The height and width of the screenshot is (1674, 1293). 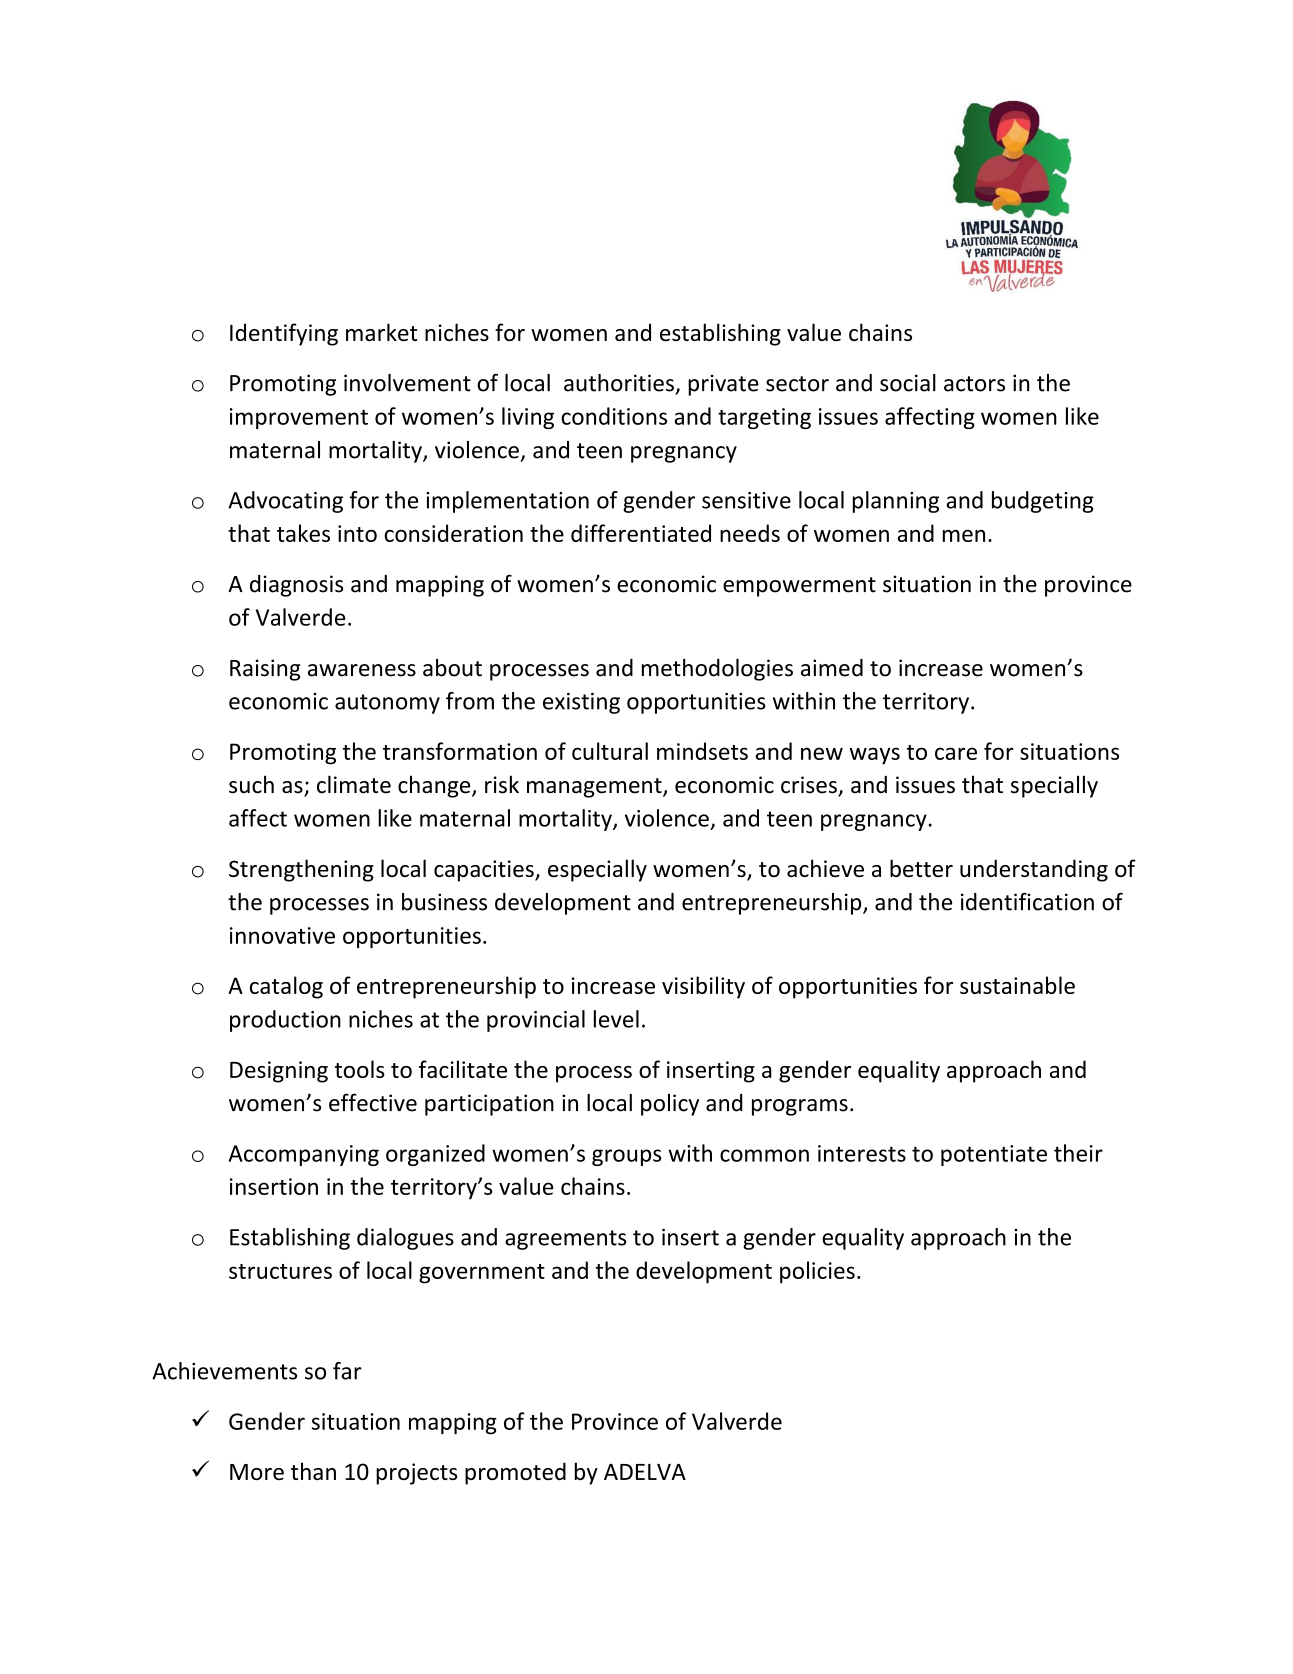 I want to click on visibility, so click(x=703, y=987).
